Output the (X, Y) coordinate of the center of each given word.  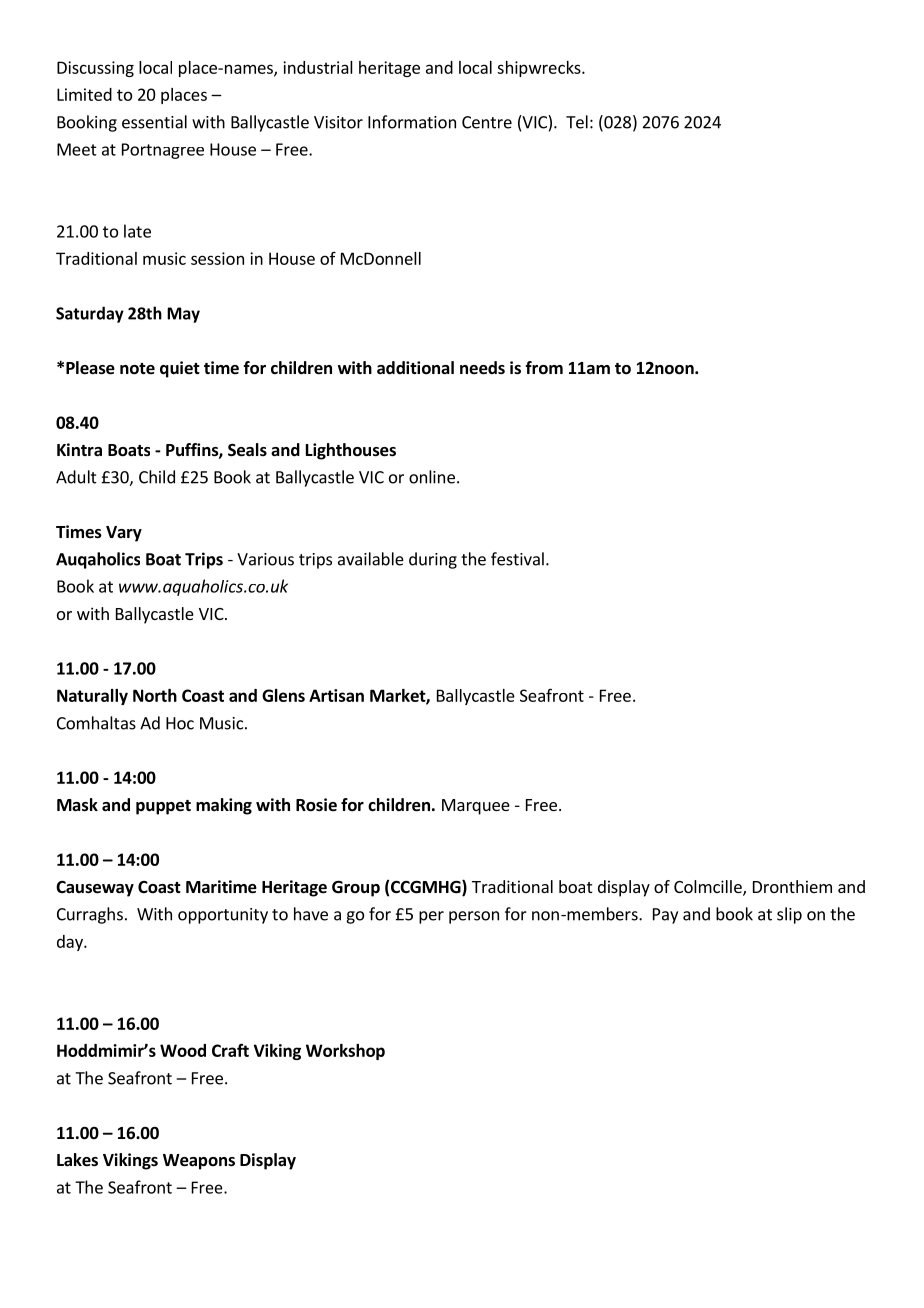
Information (412, 122)
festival (517, 559)
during (433, 560)
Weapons (199, 1162)
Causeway (95, 889)
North (155, 695)
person (474, 917)
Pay (665, 916)
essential (154, 122)
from (544, 368)
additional (415, 368)
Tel (577, 122)
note (137, 369)
